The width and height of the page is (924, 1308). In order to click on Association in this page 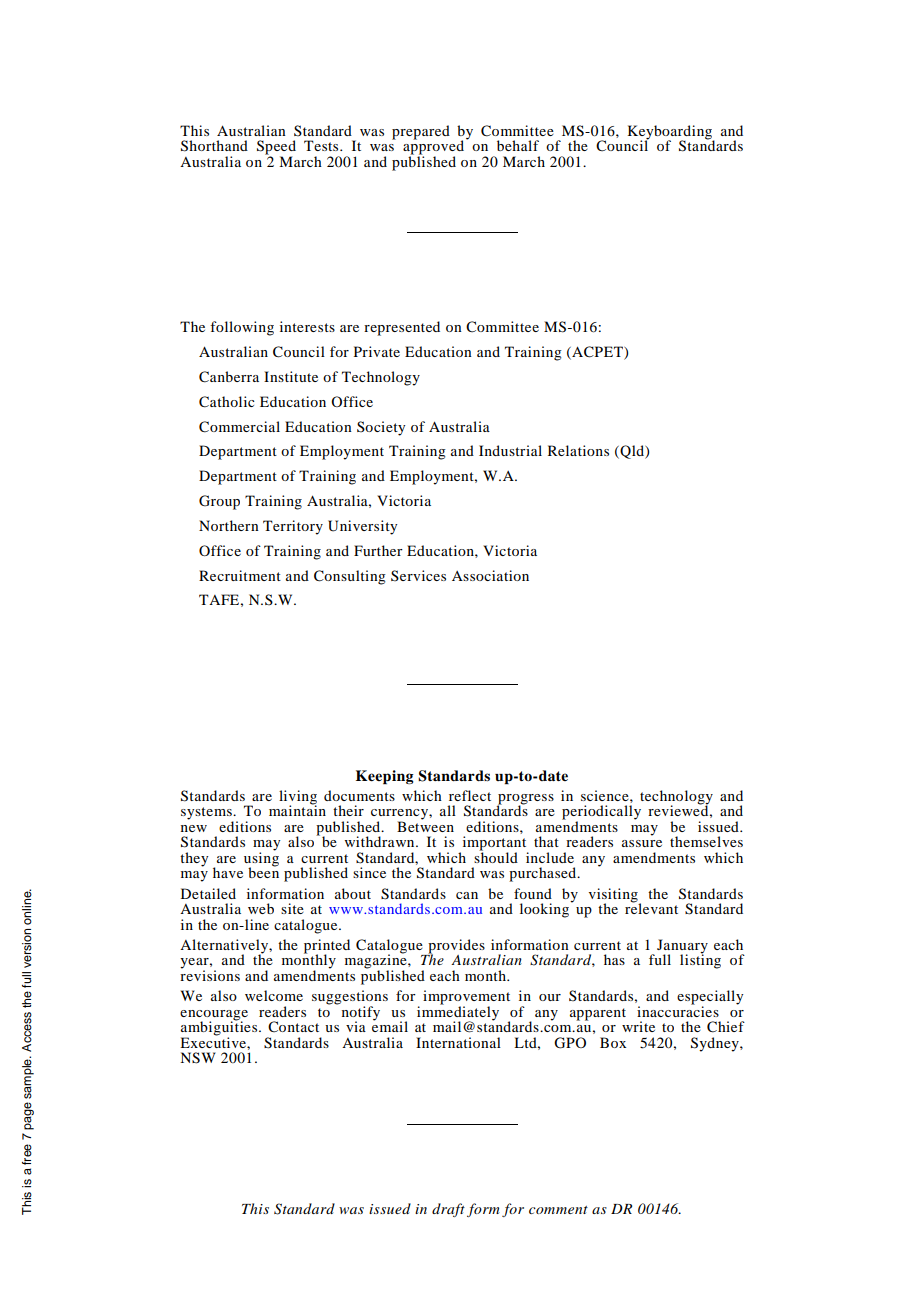, I will do `click(490, 575)`.
